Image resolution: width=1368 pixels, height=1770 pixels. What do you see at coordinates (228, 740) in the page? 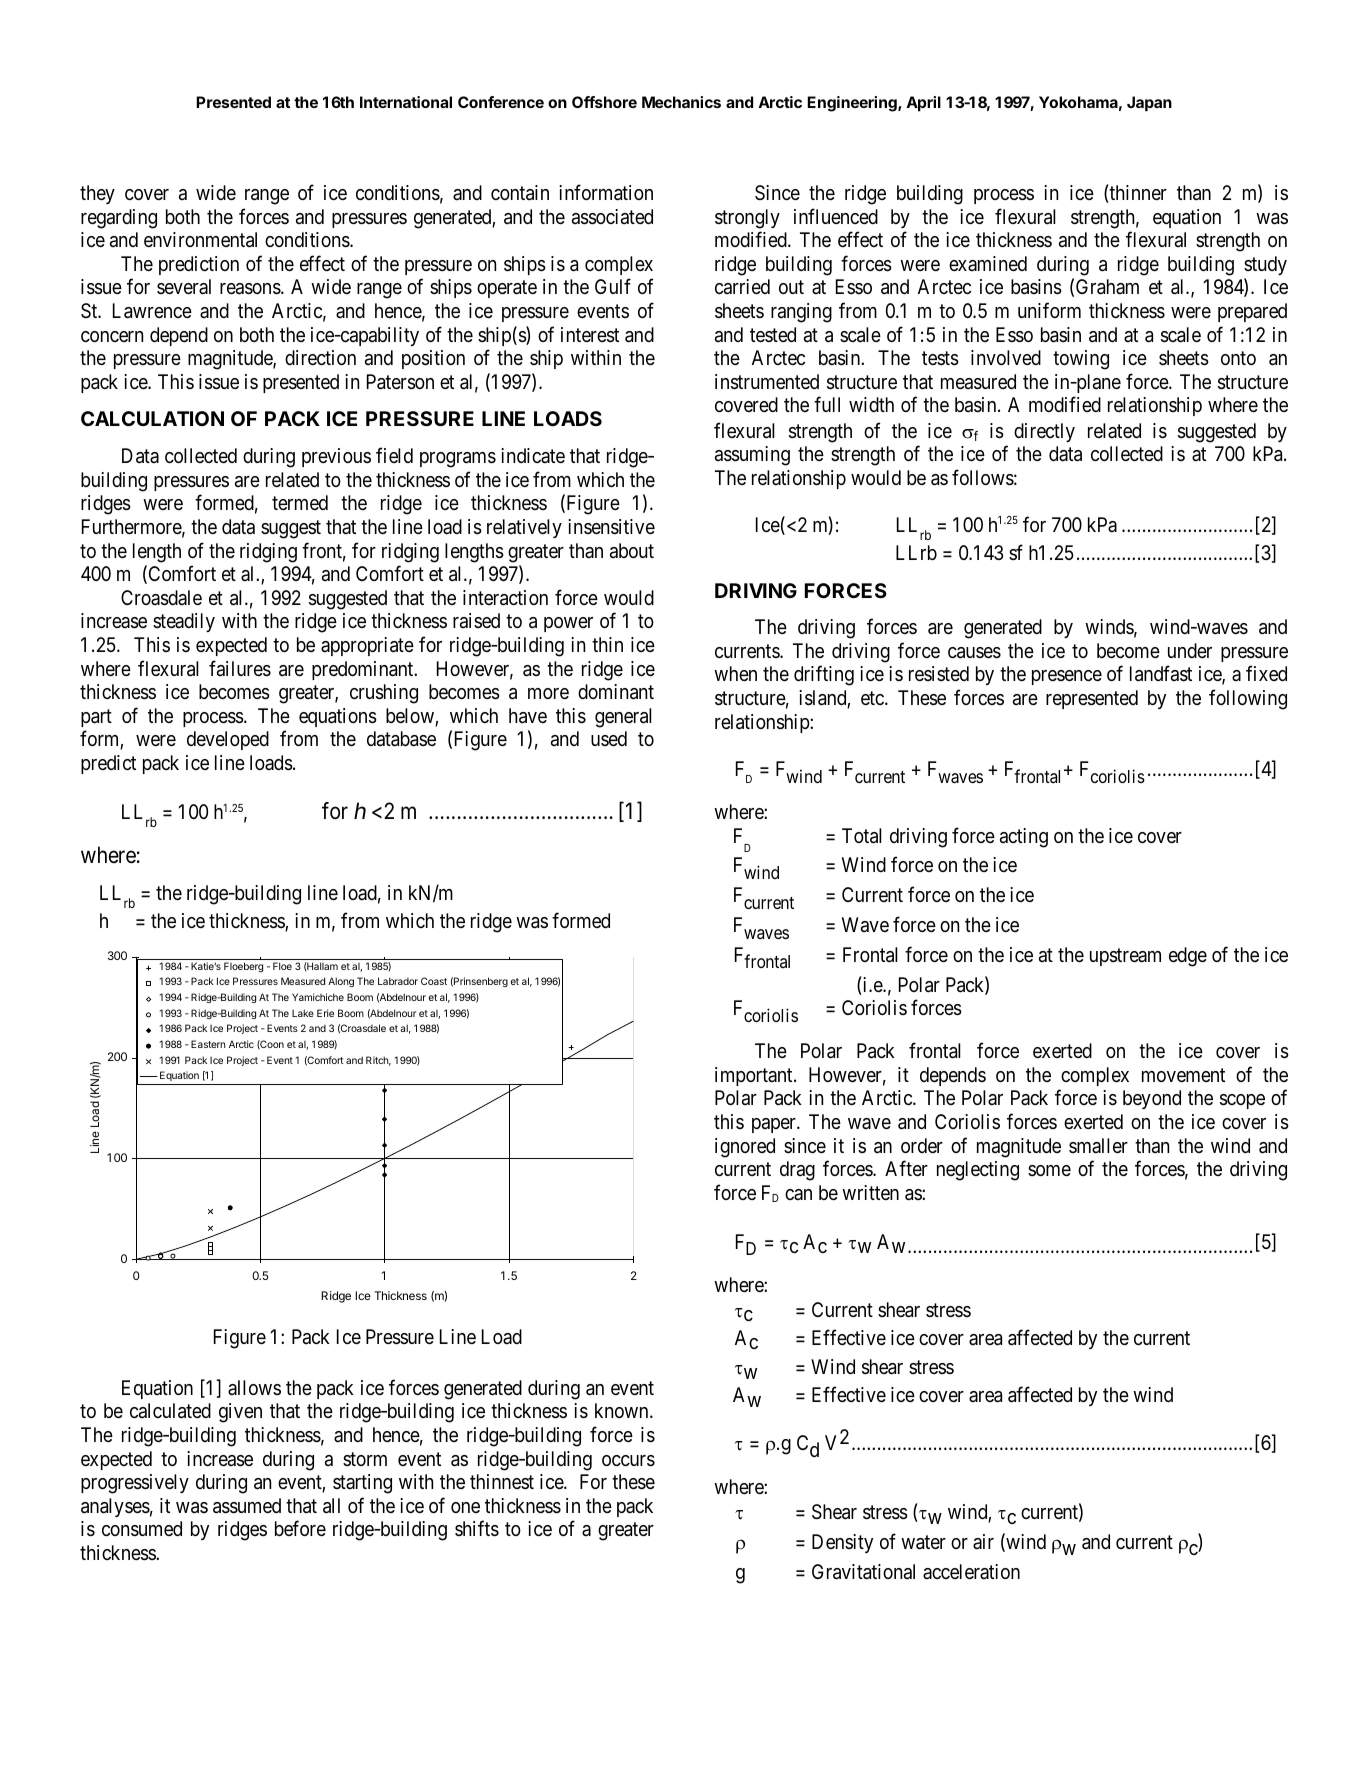
I see `developed` at bounding box center [228, 740].
